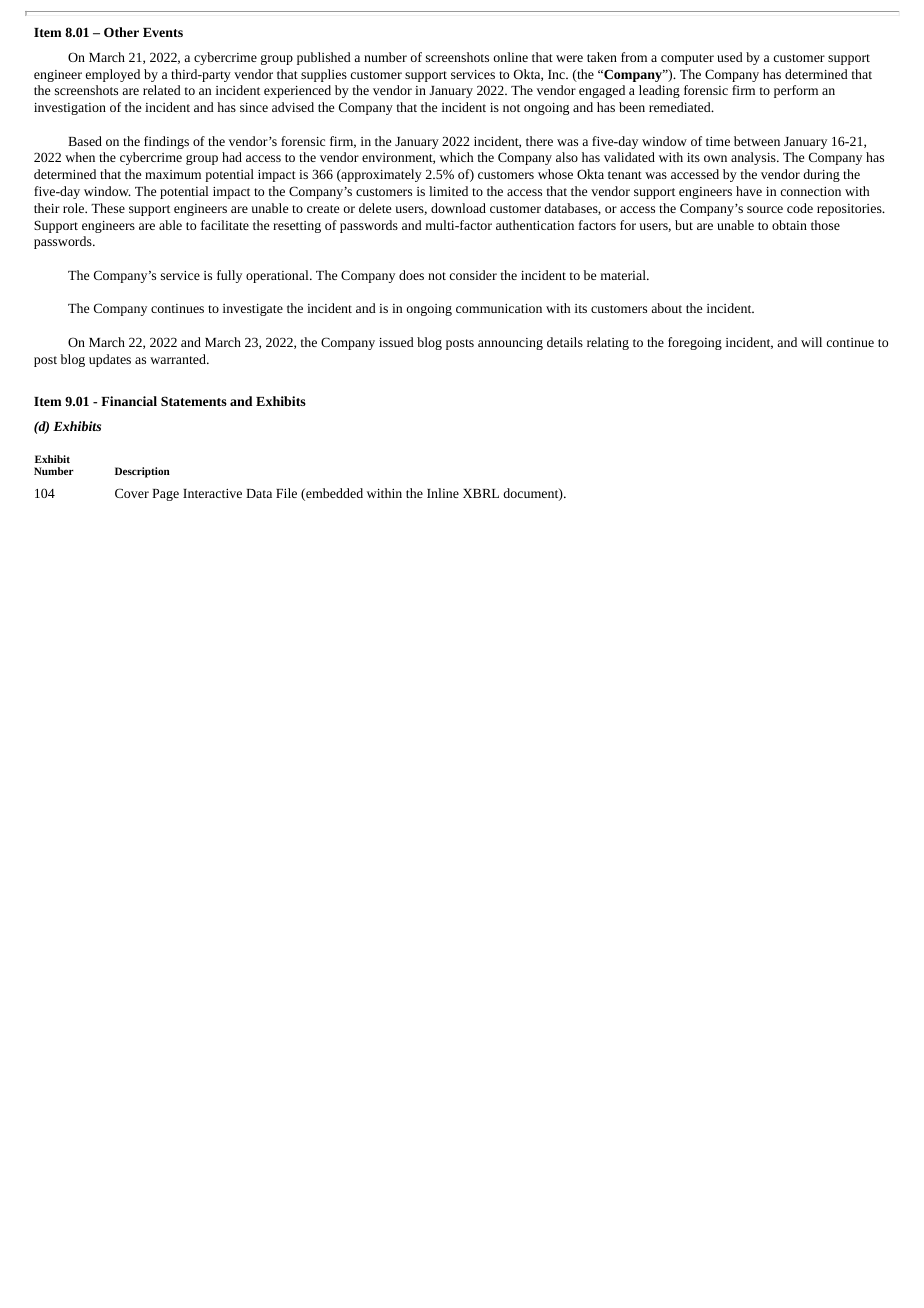  Describe the element at coordinates (749, 191) in the screenshot. I see `have` at that location.
